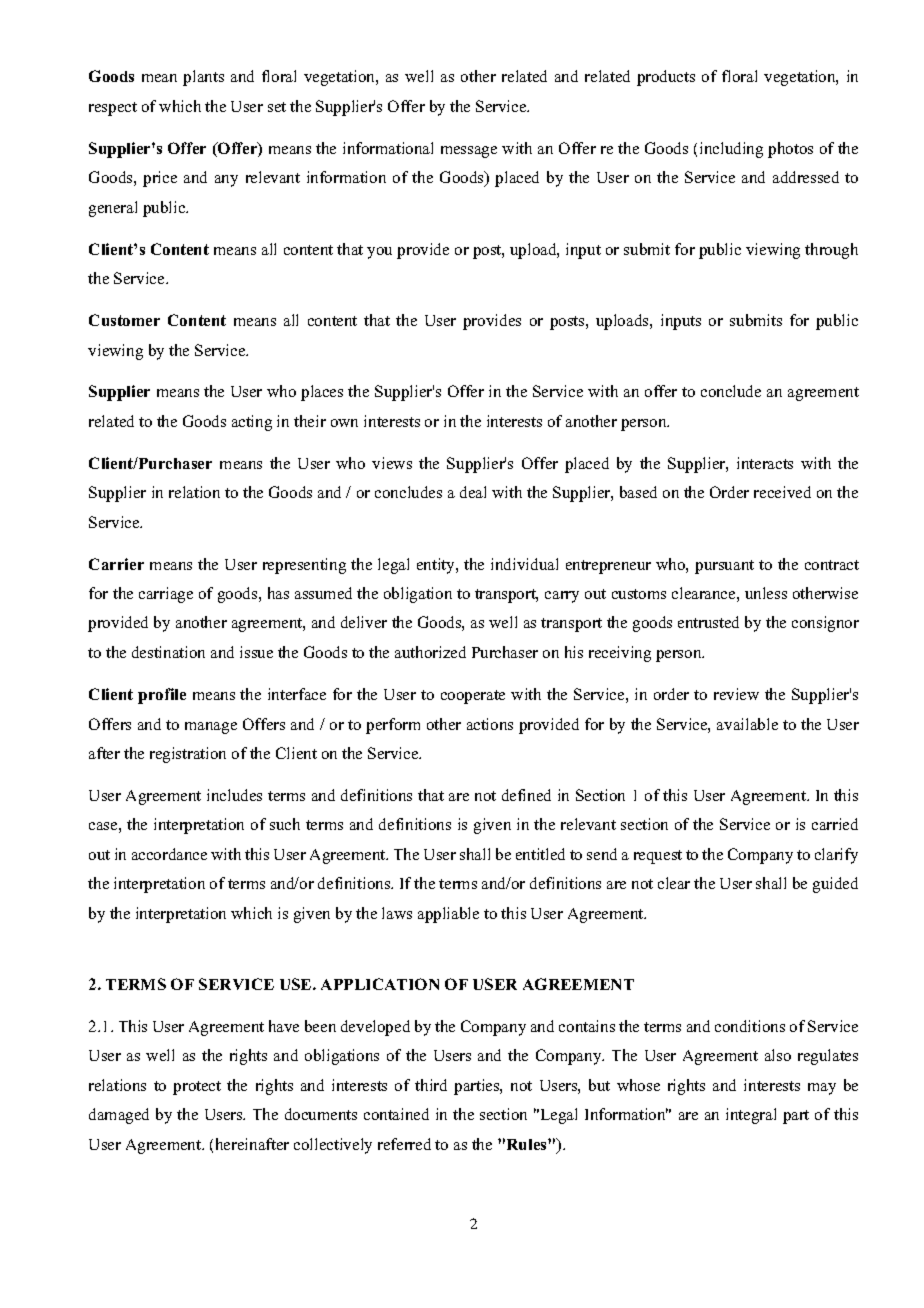 Image resolution: width=924 pixels, height=1308 pixels. What do you see at coordinates (731, 150) in the document?
I see `including` at bounding box center [731, 150].
